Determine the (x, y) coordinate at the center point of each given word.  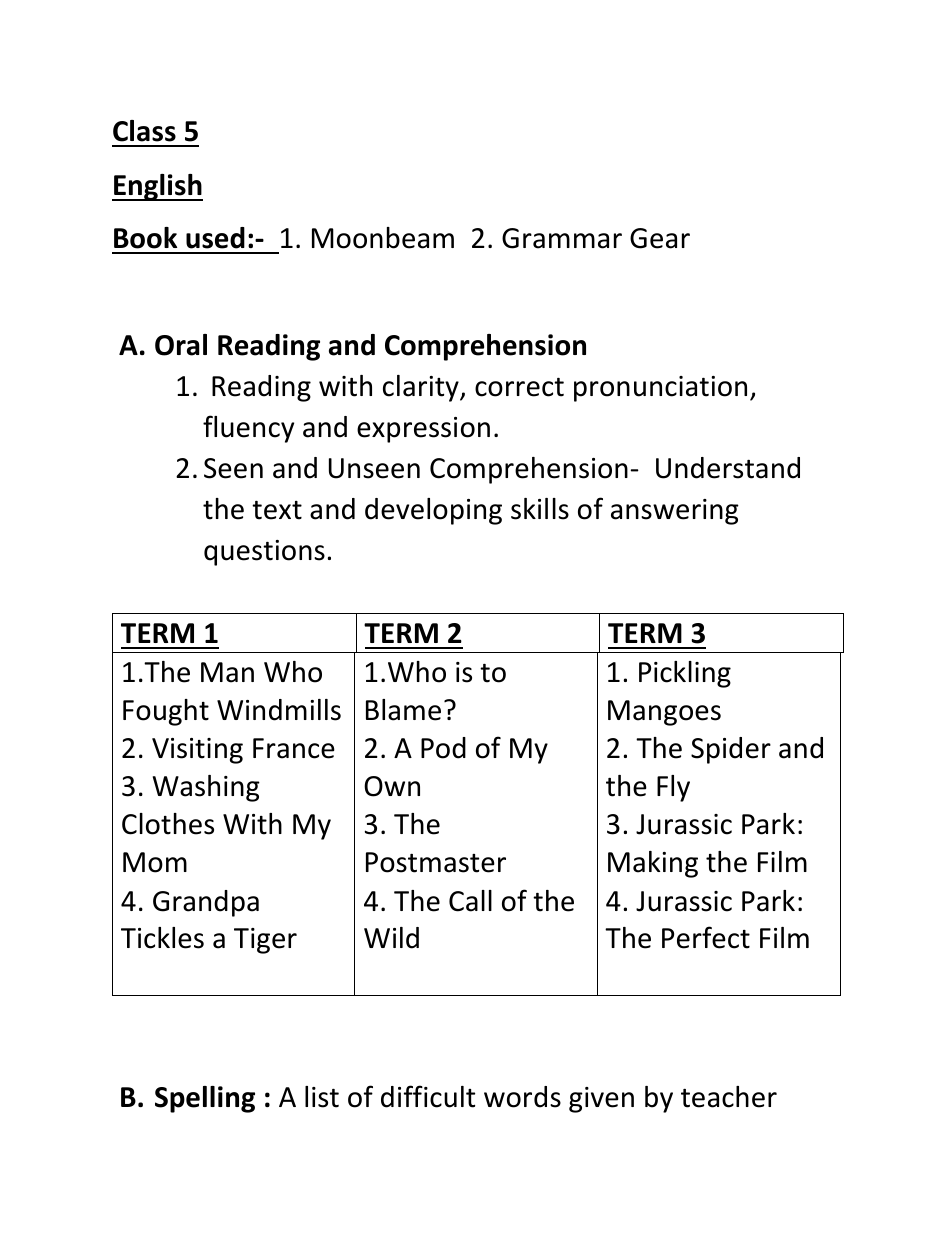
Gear (660, 238)
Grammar (562, 238)
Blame (403, 710)
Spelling (205, 1099)
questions (264, 553)
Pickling (685, 674)
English (157, 187)
